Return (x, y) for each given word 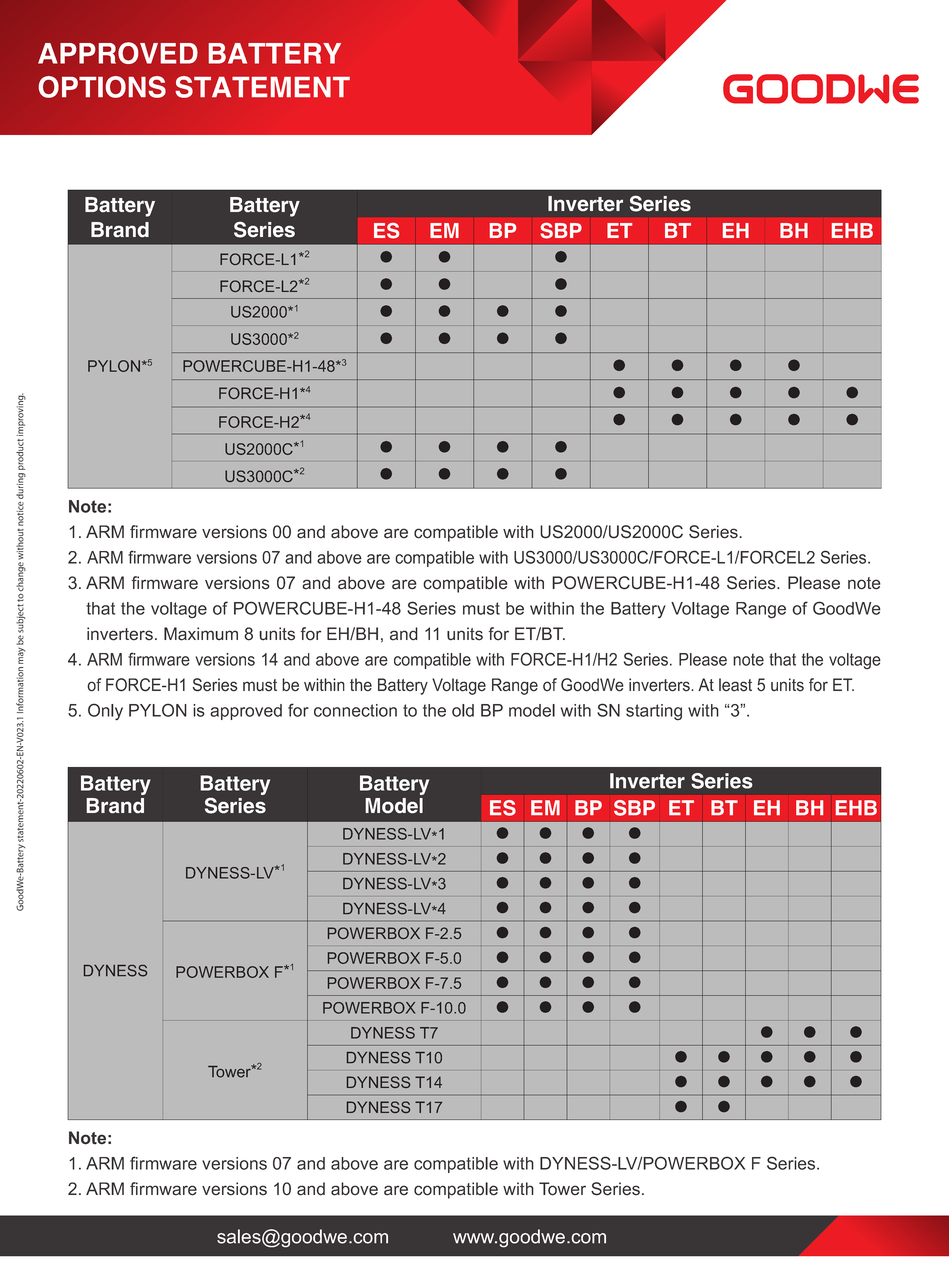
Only (105, 712)
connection (355, 710)
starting (654, 712)
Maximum (201, 634)
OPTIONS (102, 87)
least (735, 685)
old (463, 710)
